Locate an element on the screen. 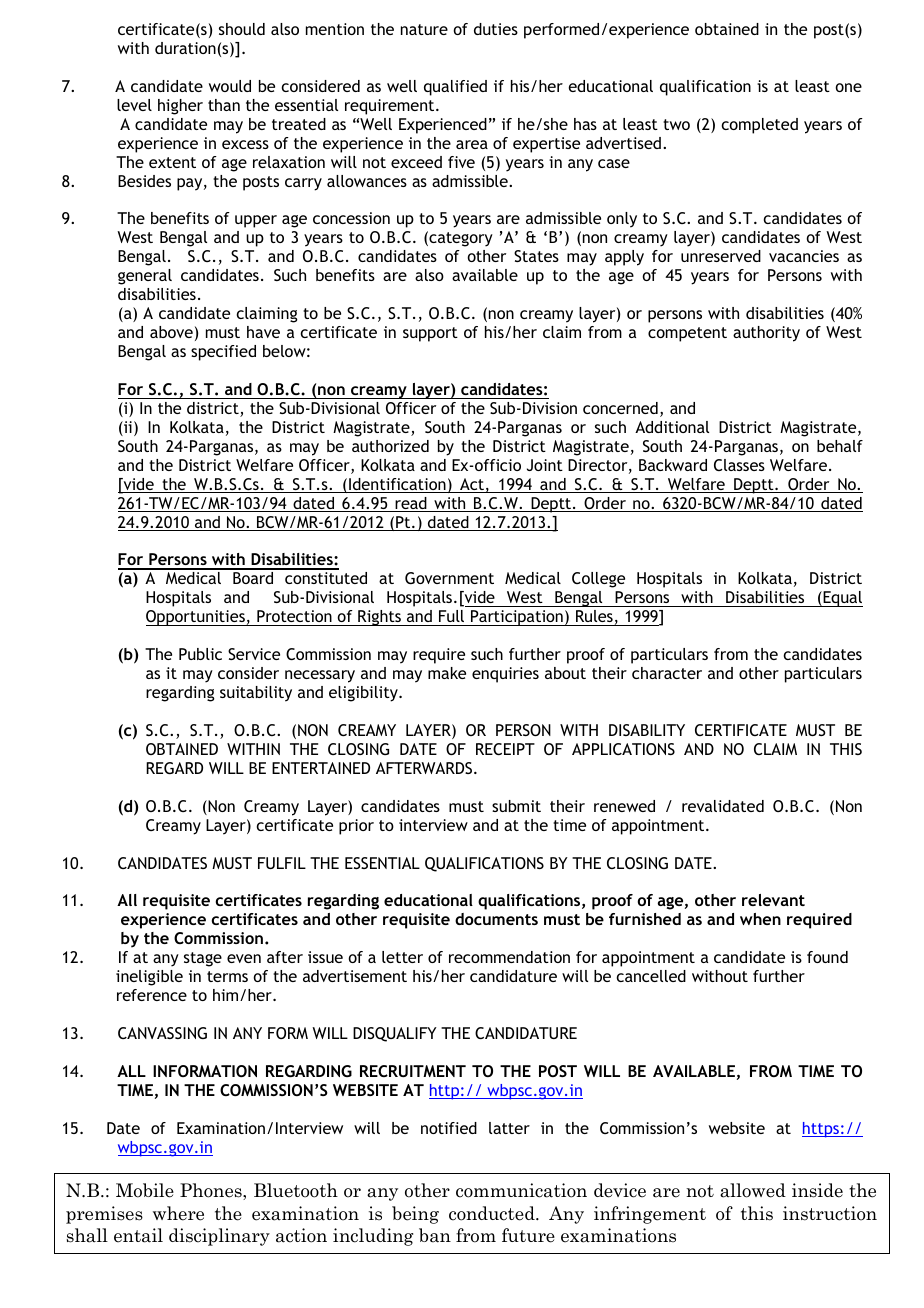  conducted is located at coordinates (493, 1213).
